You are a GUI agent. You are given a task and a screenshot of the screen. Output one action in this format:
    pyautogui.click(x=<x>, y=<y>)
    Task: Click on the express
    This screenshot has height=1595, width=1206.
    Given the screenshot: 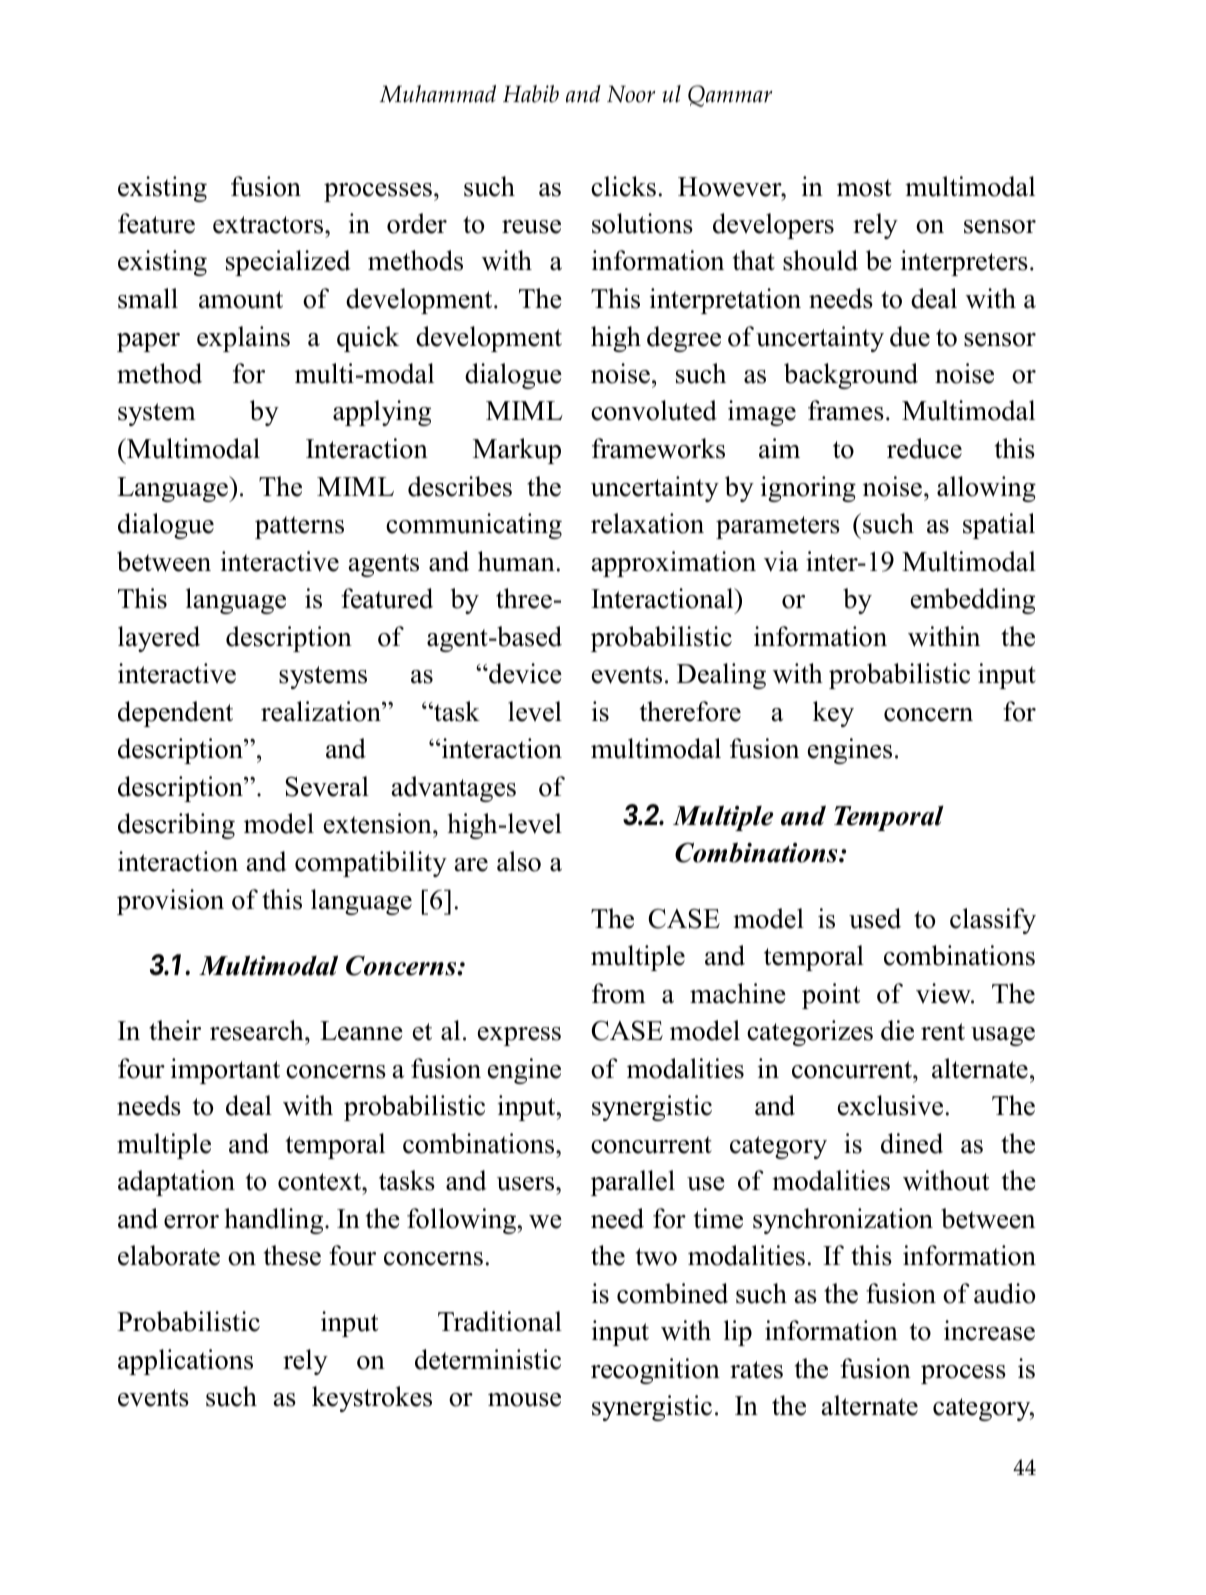 What is the action you would take?
    pyautogui.click(x=519, y=1036)
